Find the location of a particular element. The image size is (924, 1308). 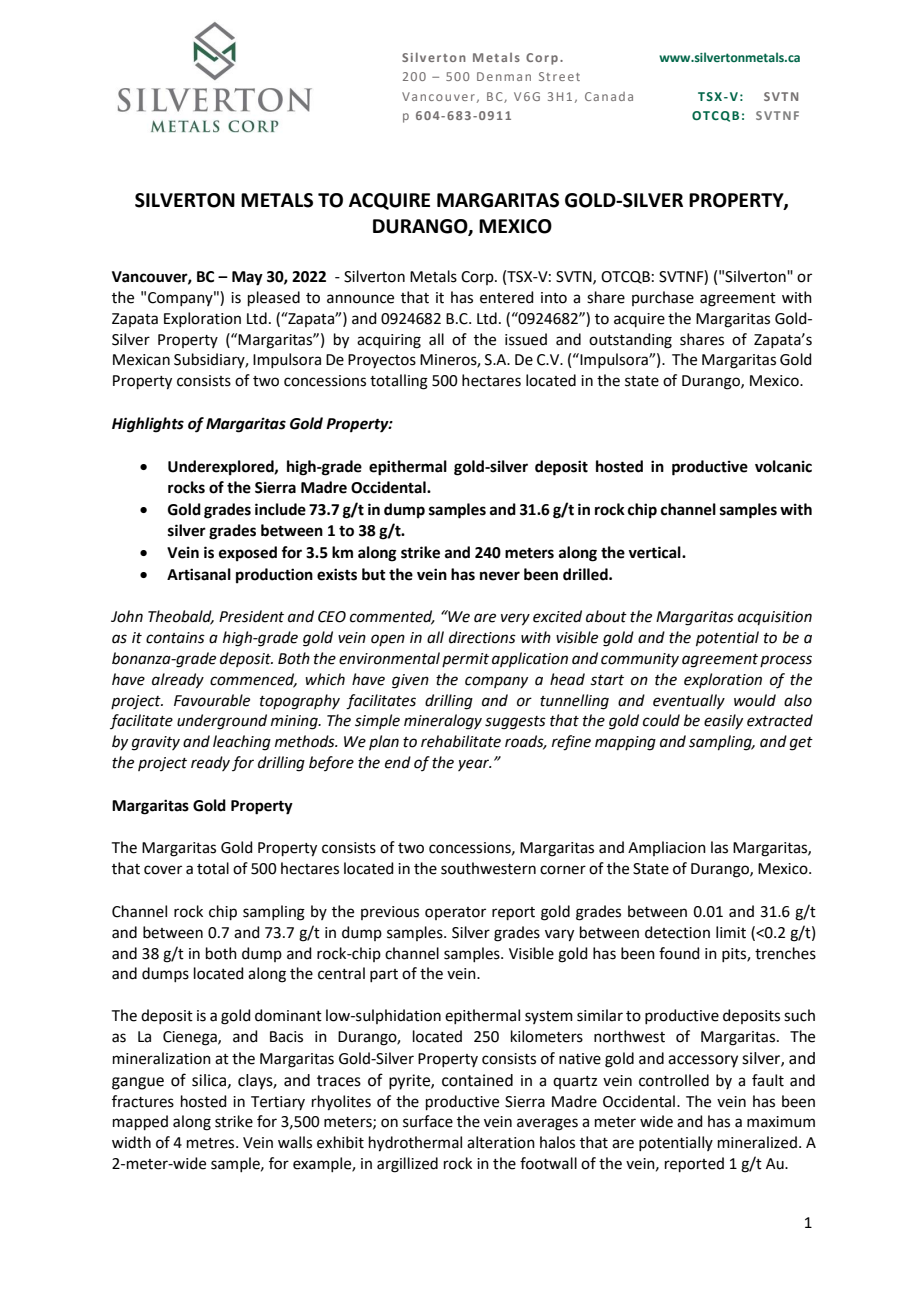

May is located at coordinates (247, 278).
